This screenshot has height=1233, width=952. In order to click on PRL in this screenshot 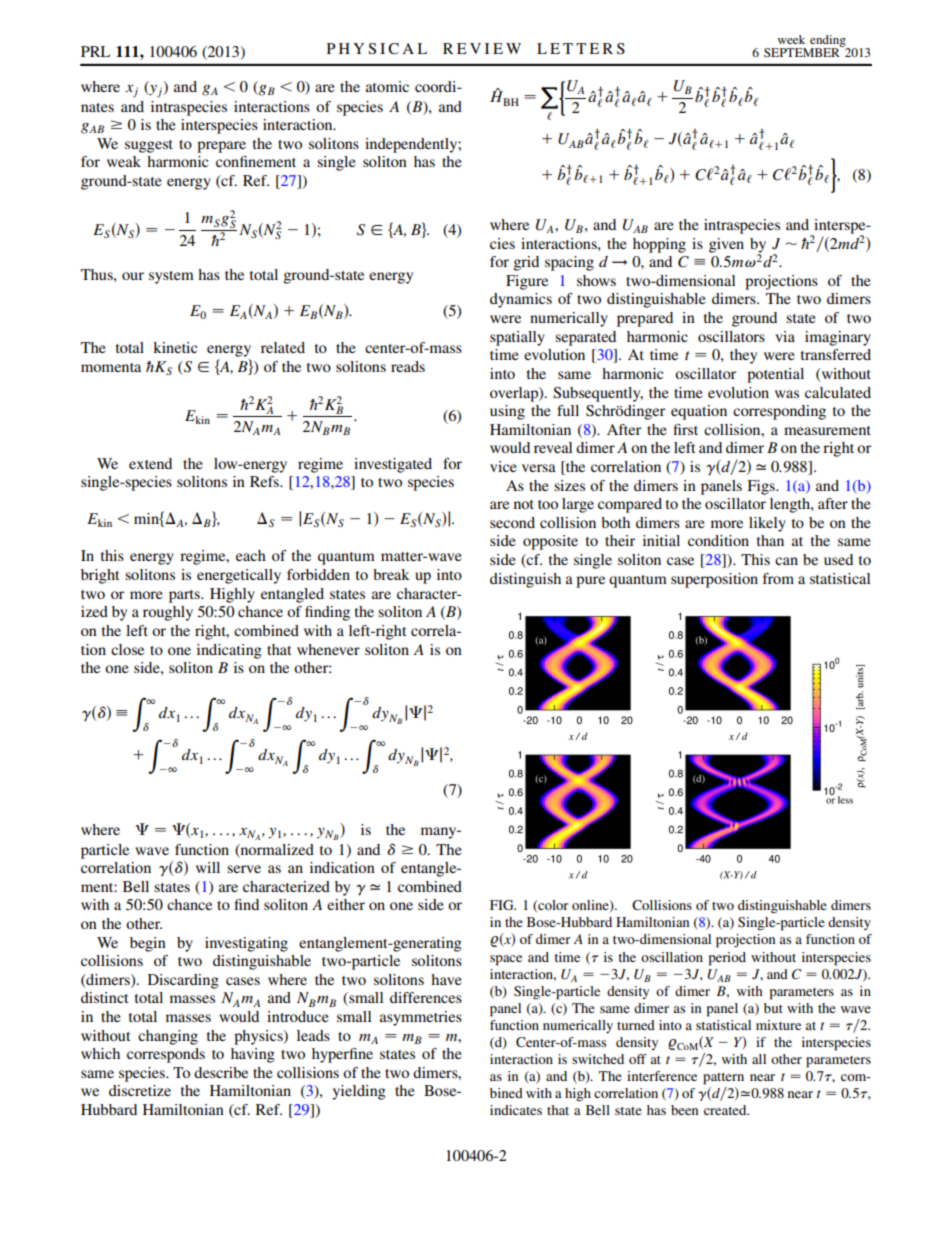, I will do `click(95, 51)`.
